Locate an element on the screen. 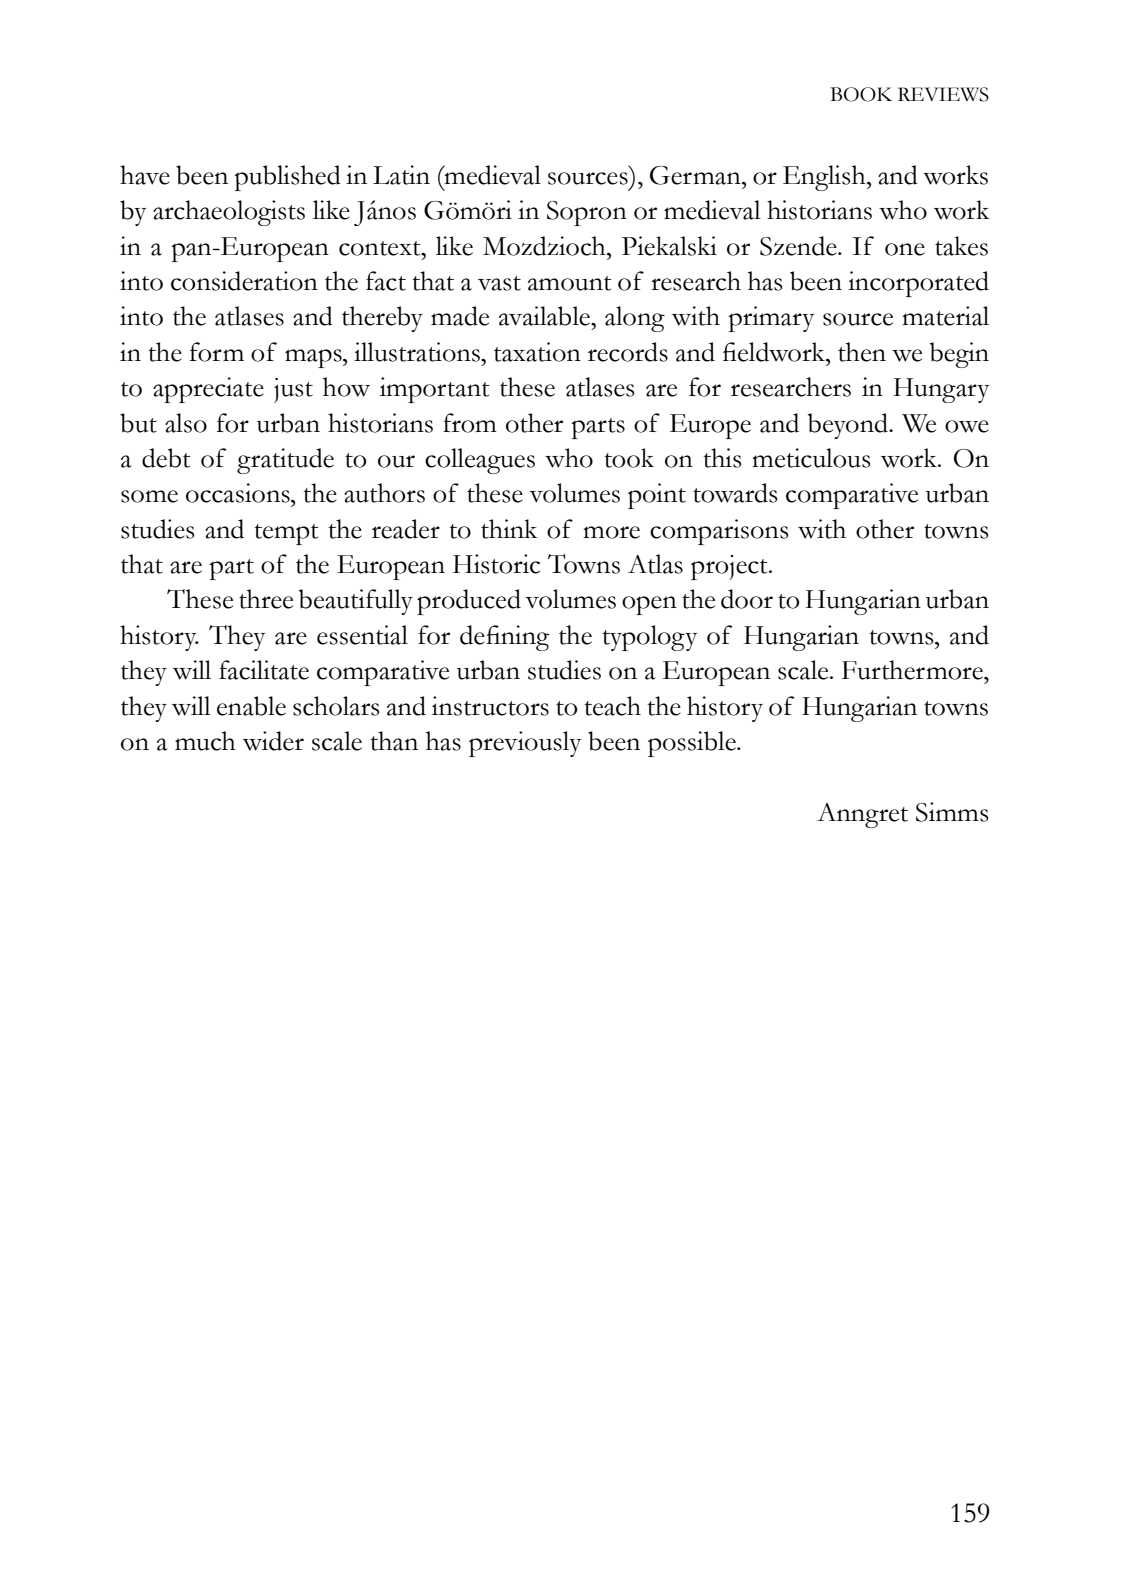  German is located at coordinates (696, 175).
